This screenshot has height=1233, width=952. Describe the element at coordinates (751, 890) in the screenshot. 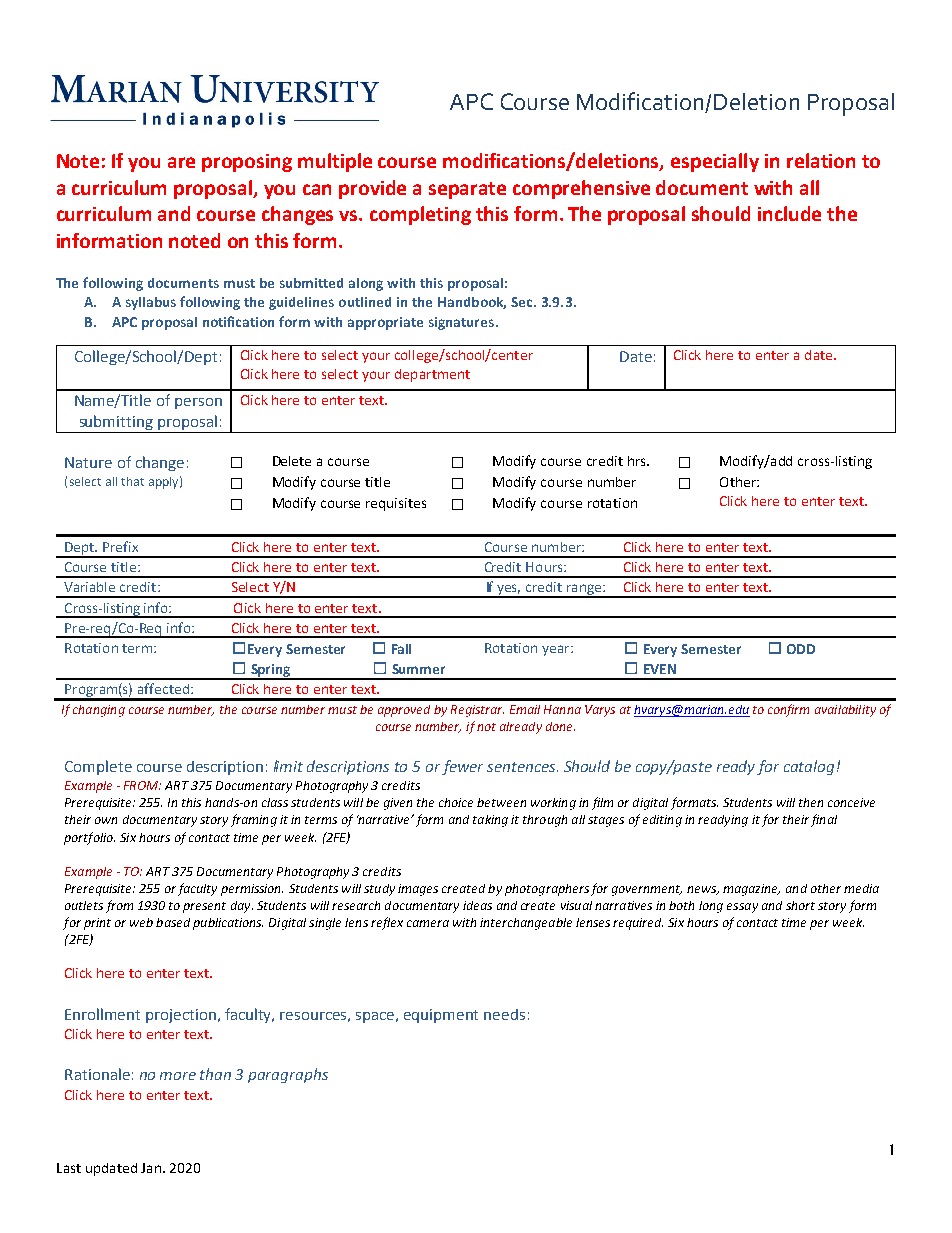

I see `magazine` at that location.
